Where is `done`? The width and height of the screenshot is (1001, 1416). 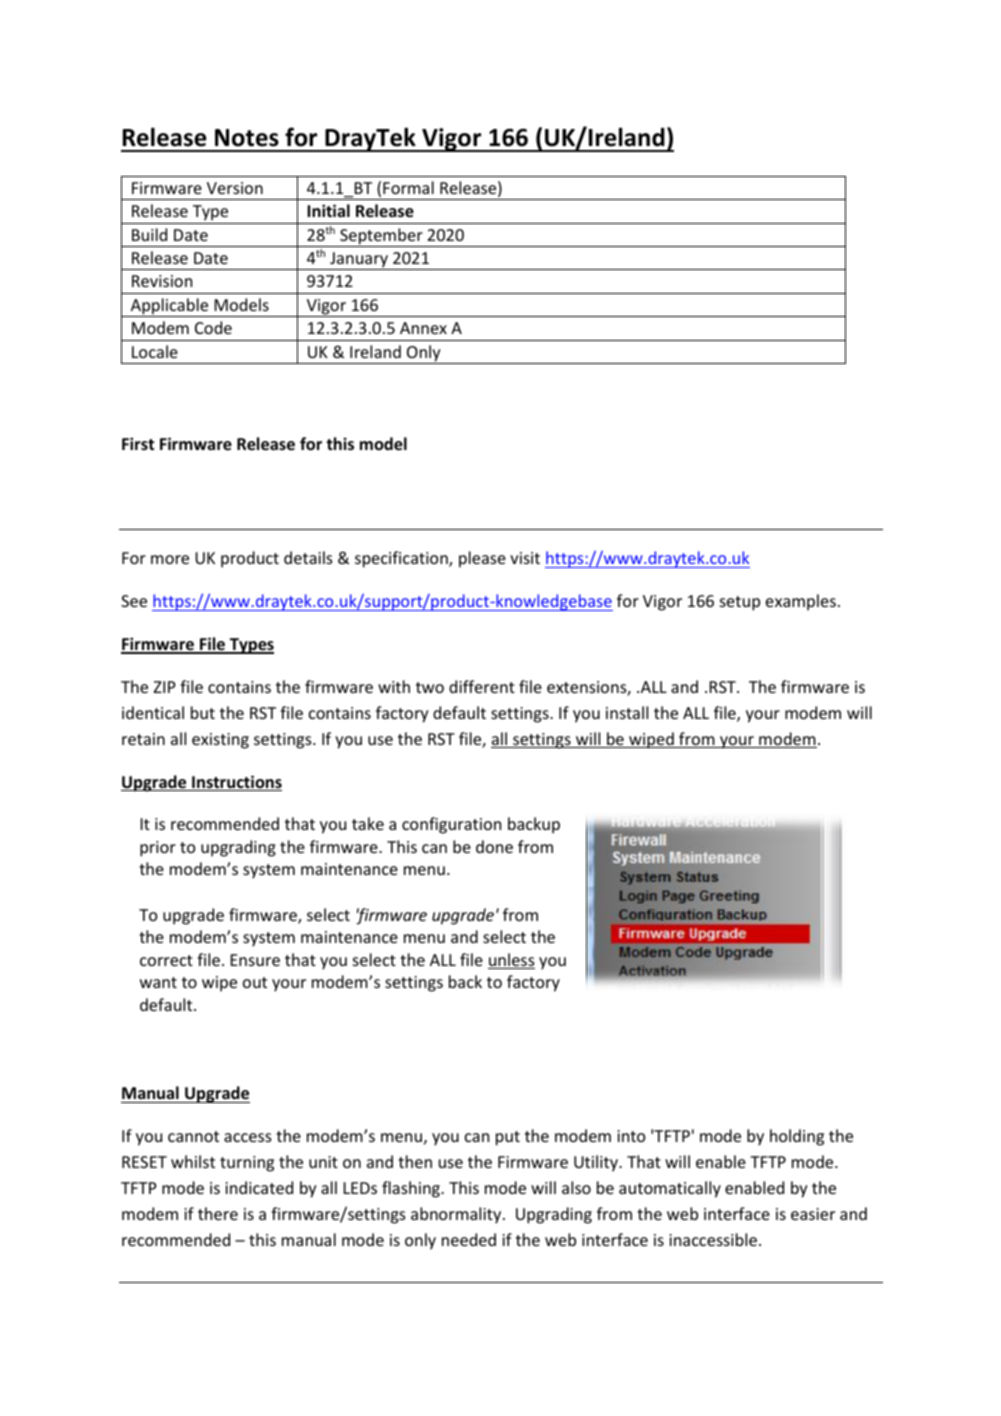
done is located at coordinates (494, 846).
